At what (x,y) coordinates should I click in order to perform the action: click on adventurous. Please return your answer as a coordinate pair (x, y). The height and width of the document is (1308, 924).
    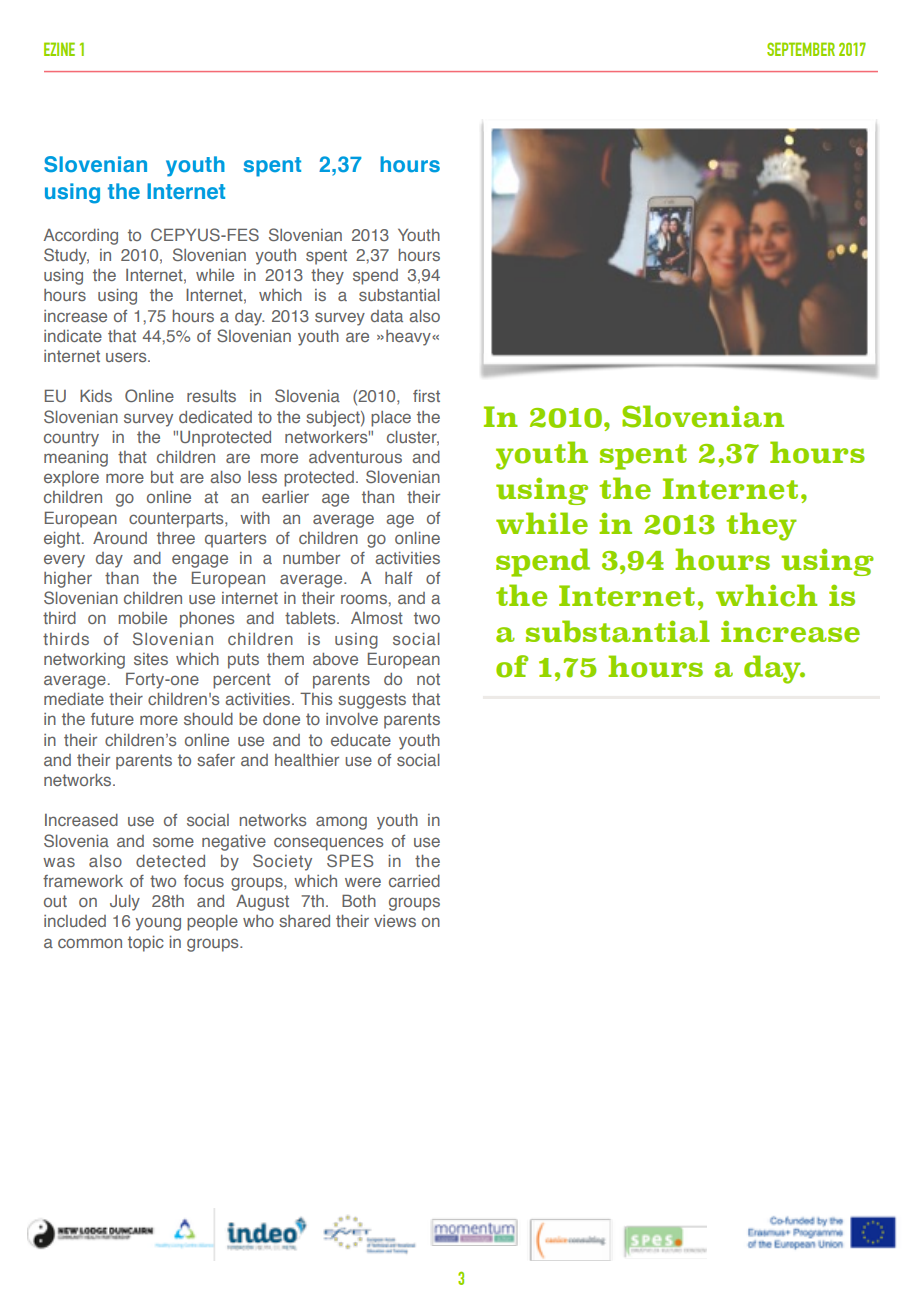
    Looking at the image, I should click on (355, 457).
